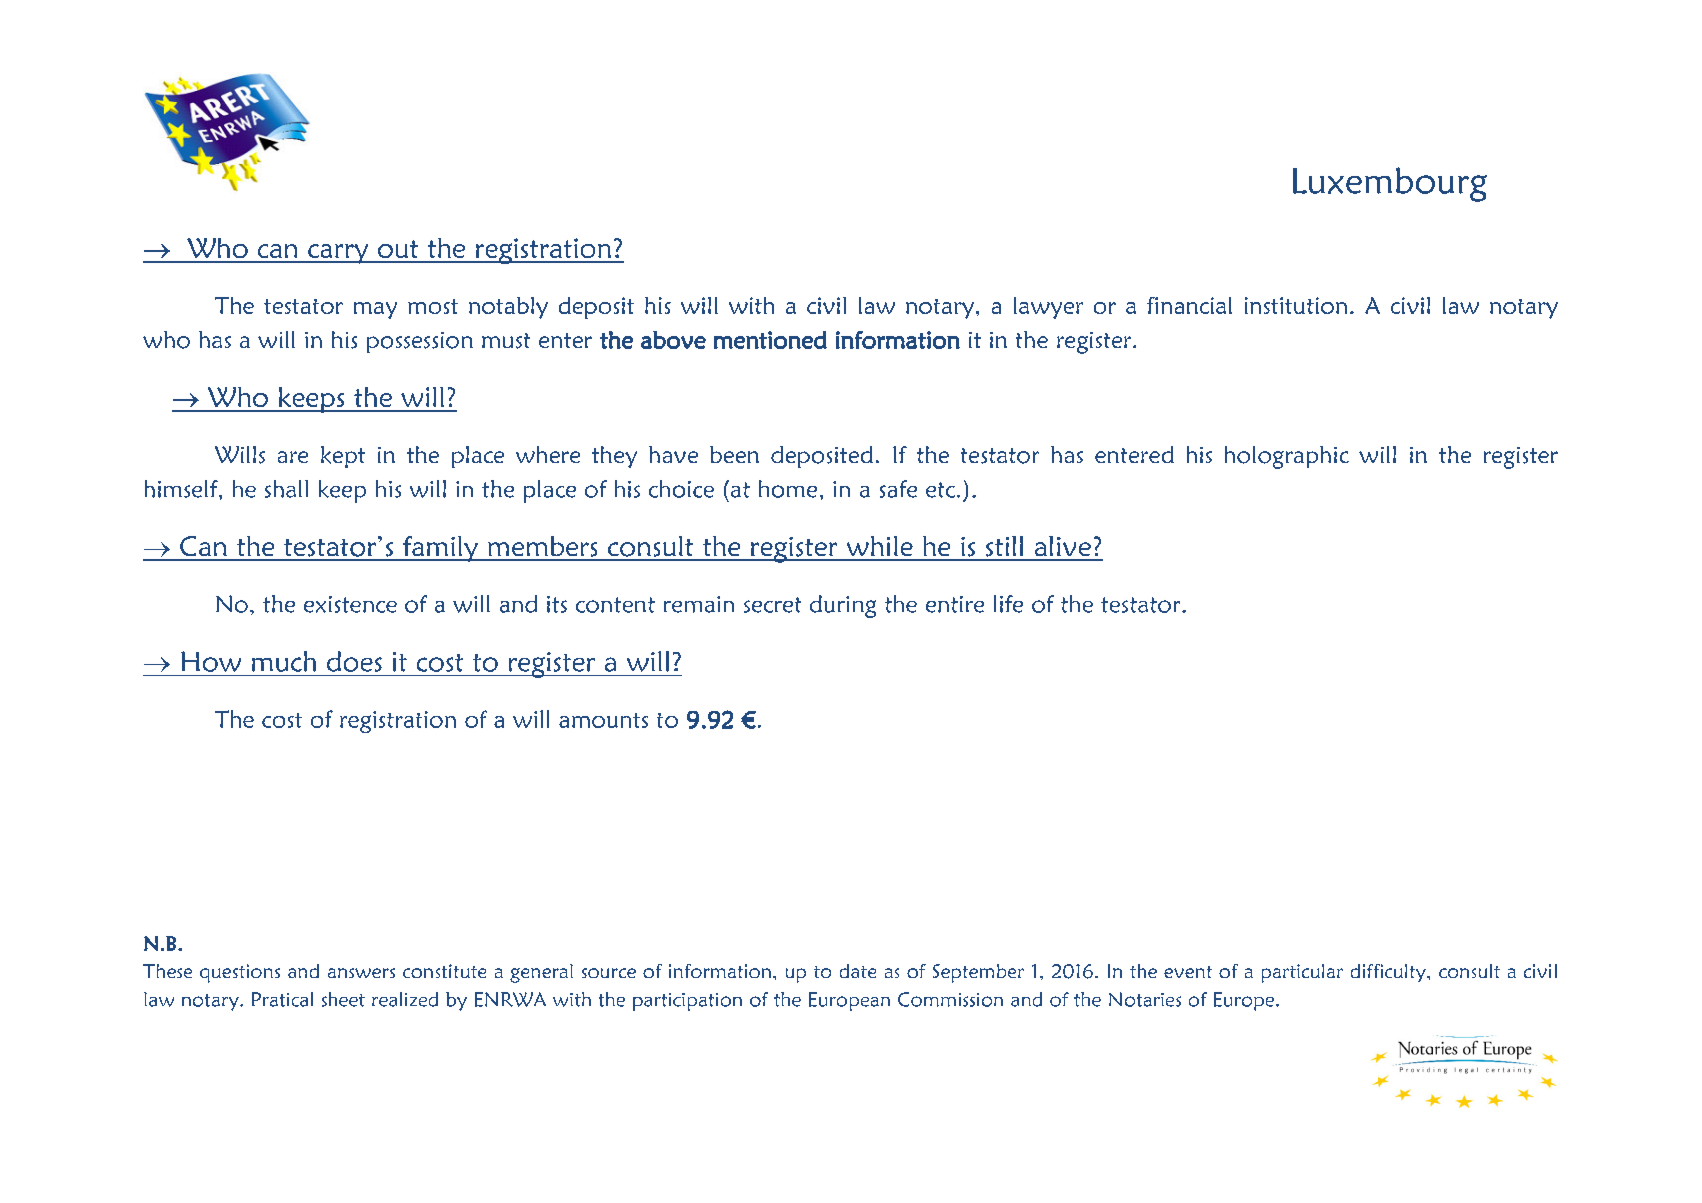 This page has width=1702, height=1203. What do you see at coordinates (1390, 184) in the page?
I see `Luxembourg` at bounding box center [1390, 184].
